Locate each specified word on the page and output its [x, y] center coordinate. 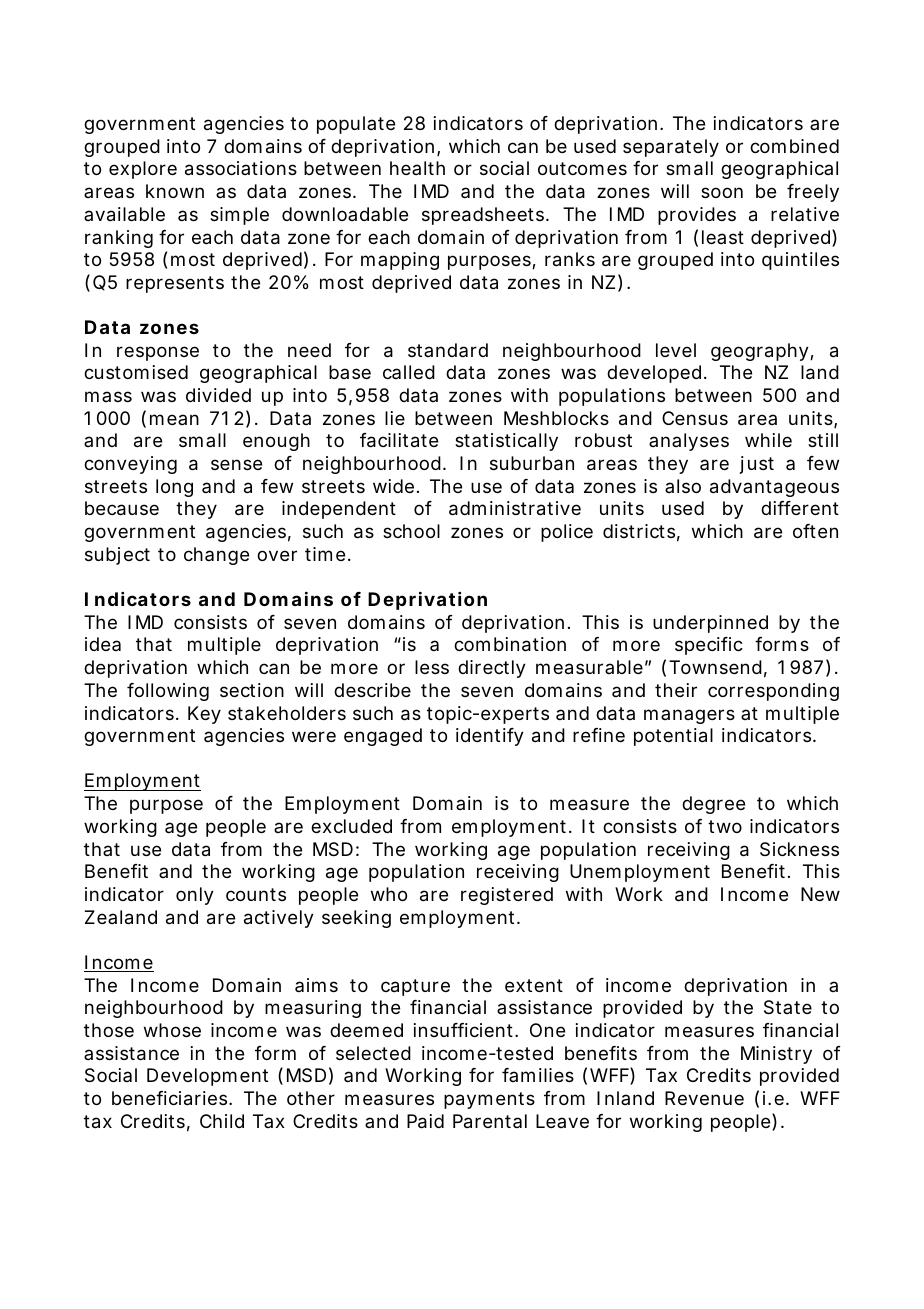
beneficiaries [171, 1098]
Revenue [704, 1098]
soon [722, 192]
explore [143, 170]
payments [489, 1100]
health [417, 168]
